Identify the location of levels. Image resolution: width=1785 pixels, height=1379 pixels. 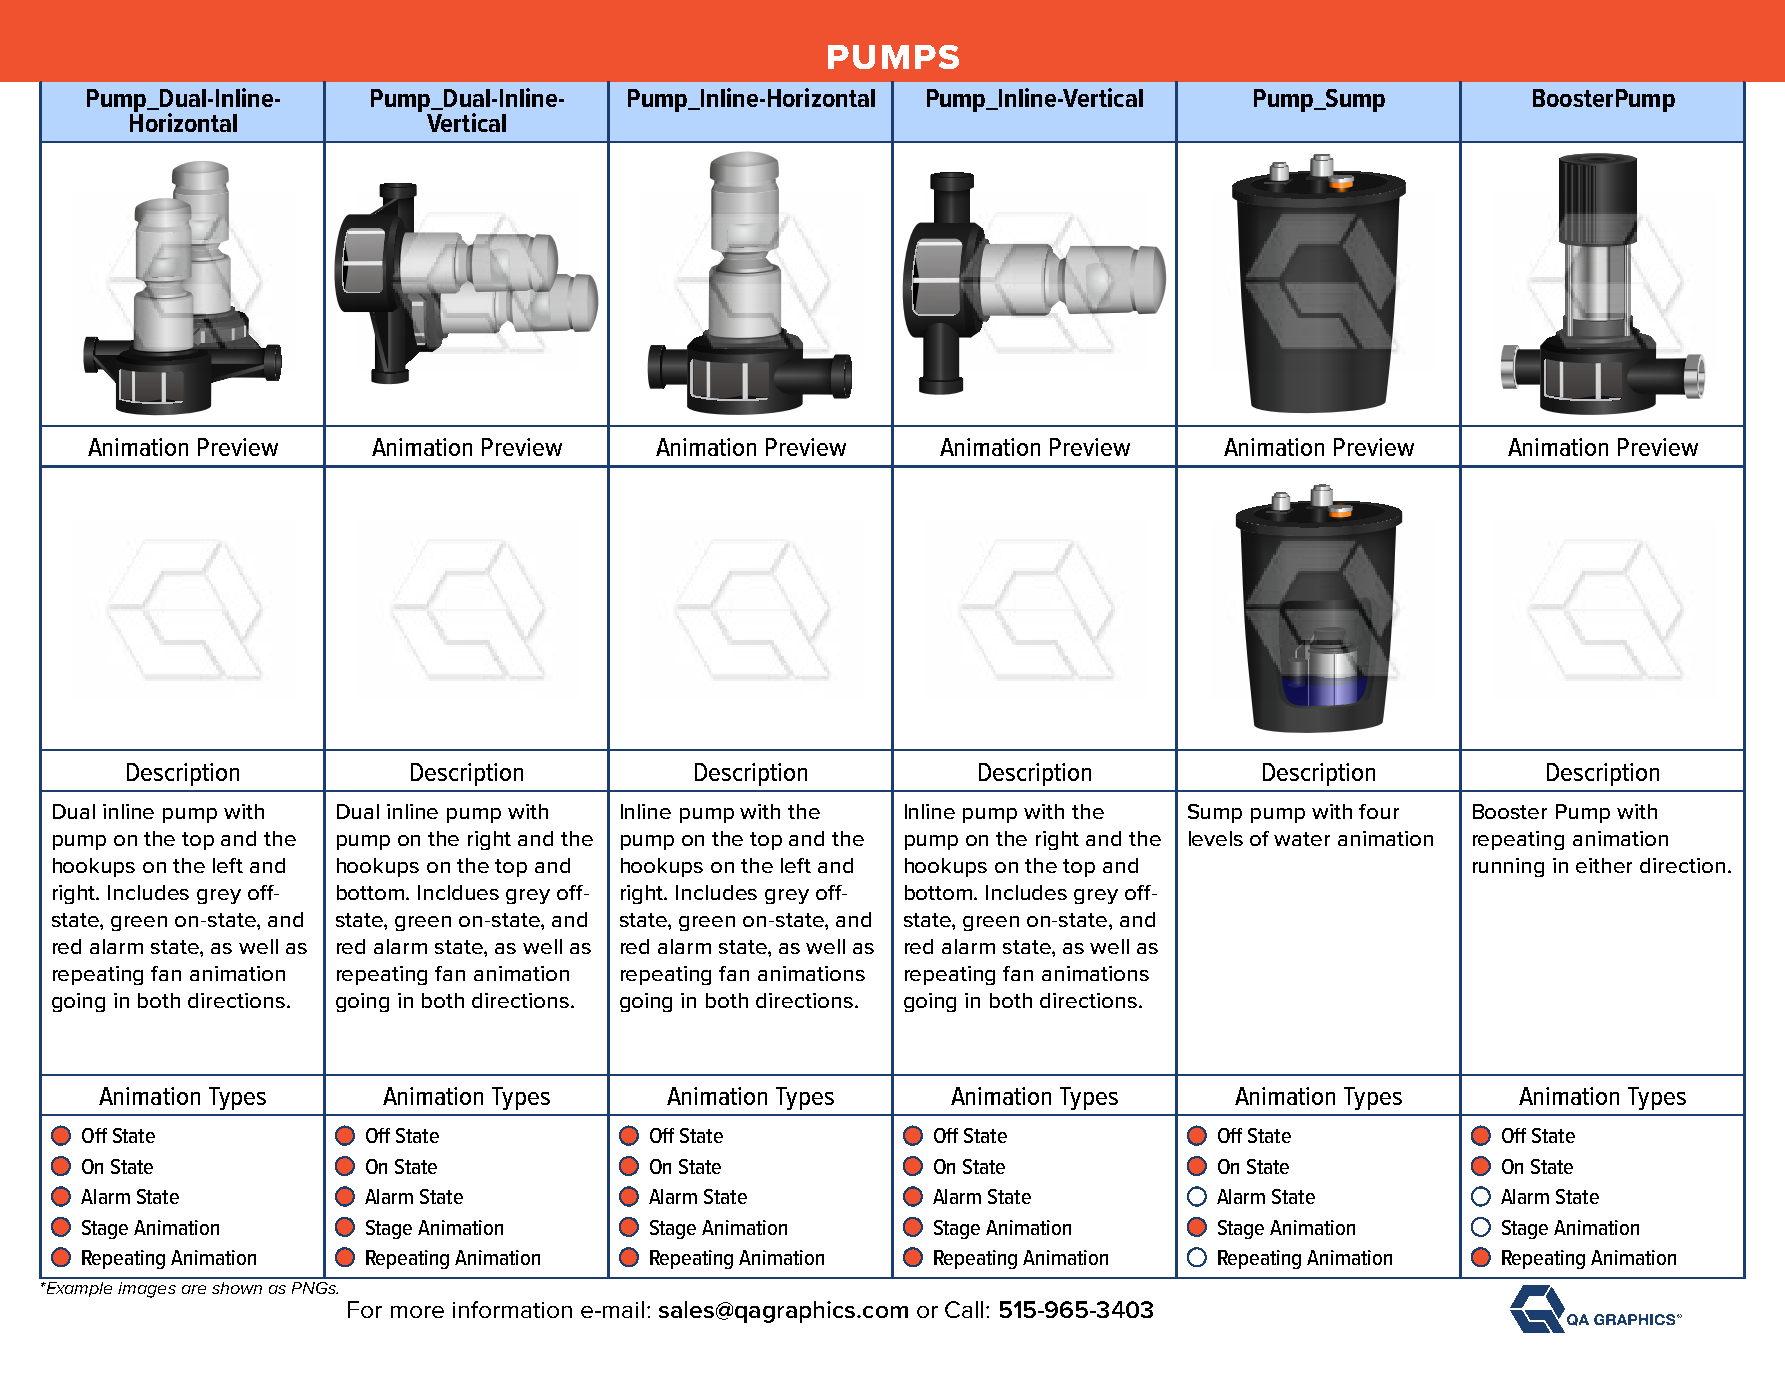
(1216, 838).
